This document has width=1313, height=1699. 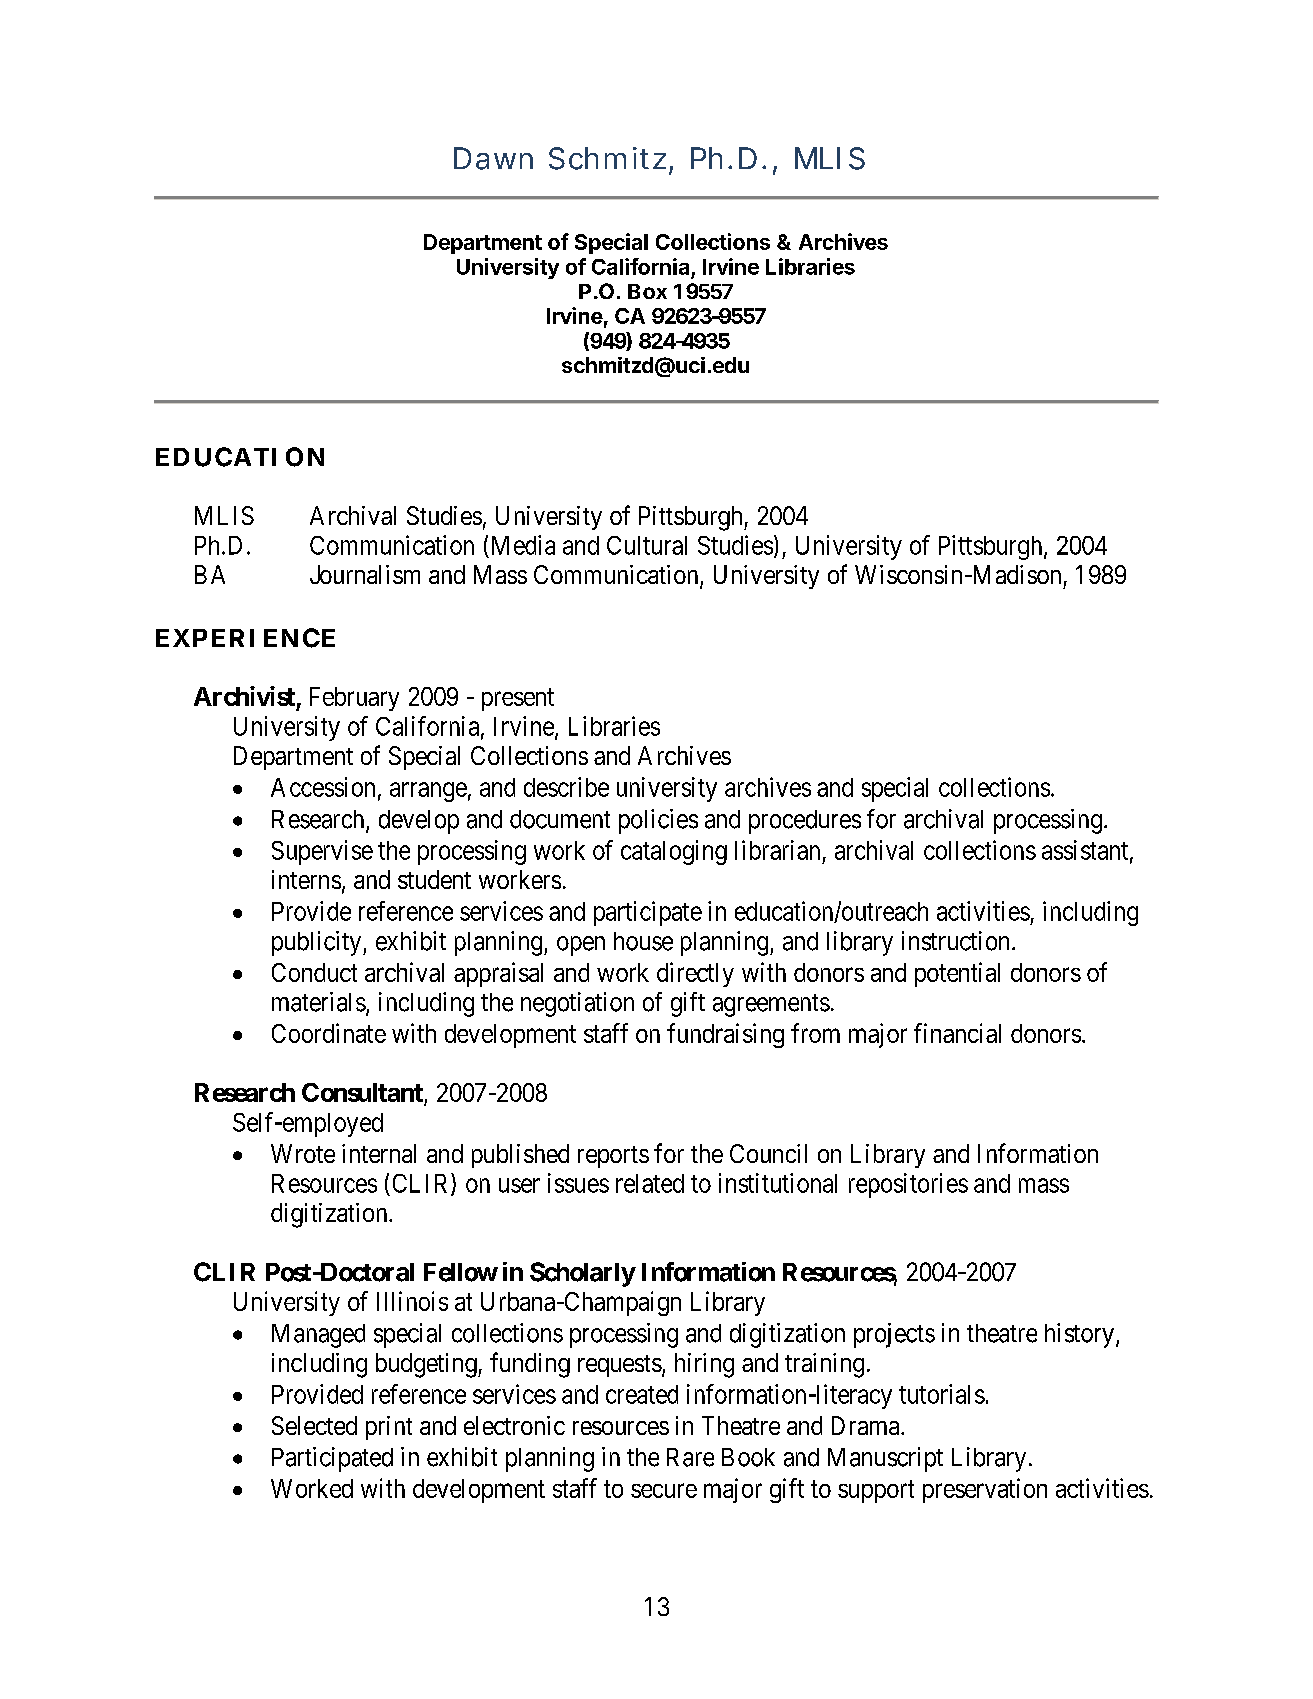 I want to click on Cultural, so click(x=647, y=545).
